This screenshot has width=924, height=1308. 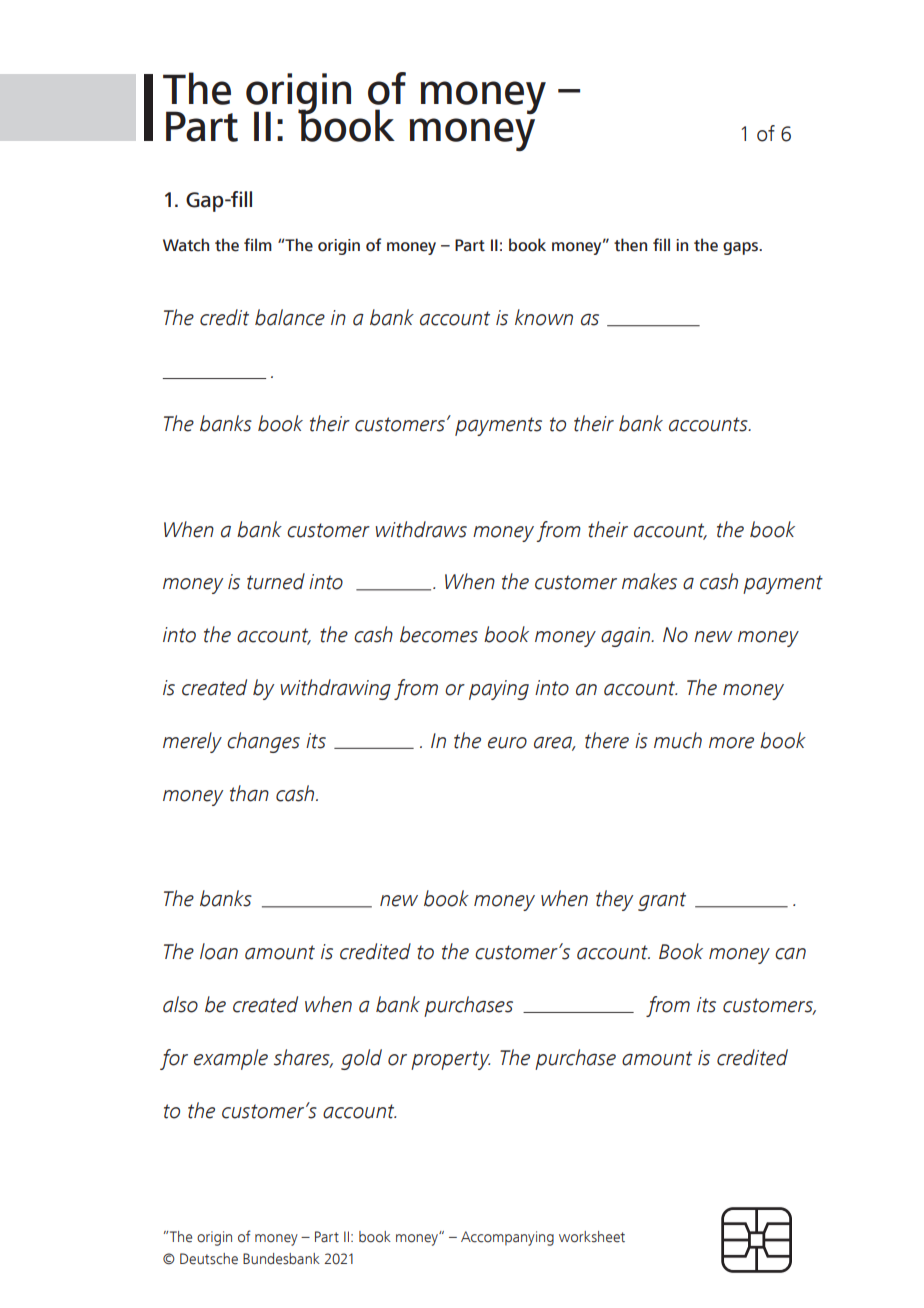 I want to click on becomes, so click(x=439, y=634).
